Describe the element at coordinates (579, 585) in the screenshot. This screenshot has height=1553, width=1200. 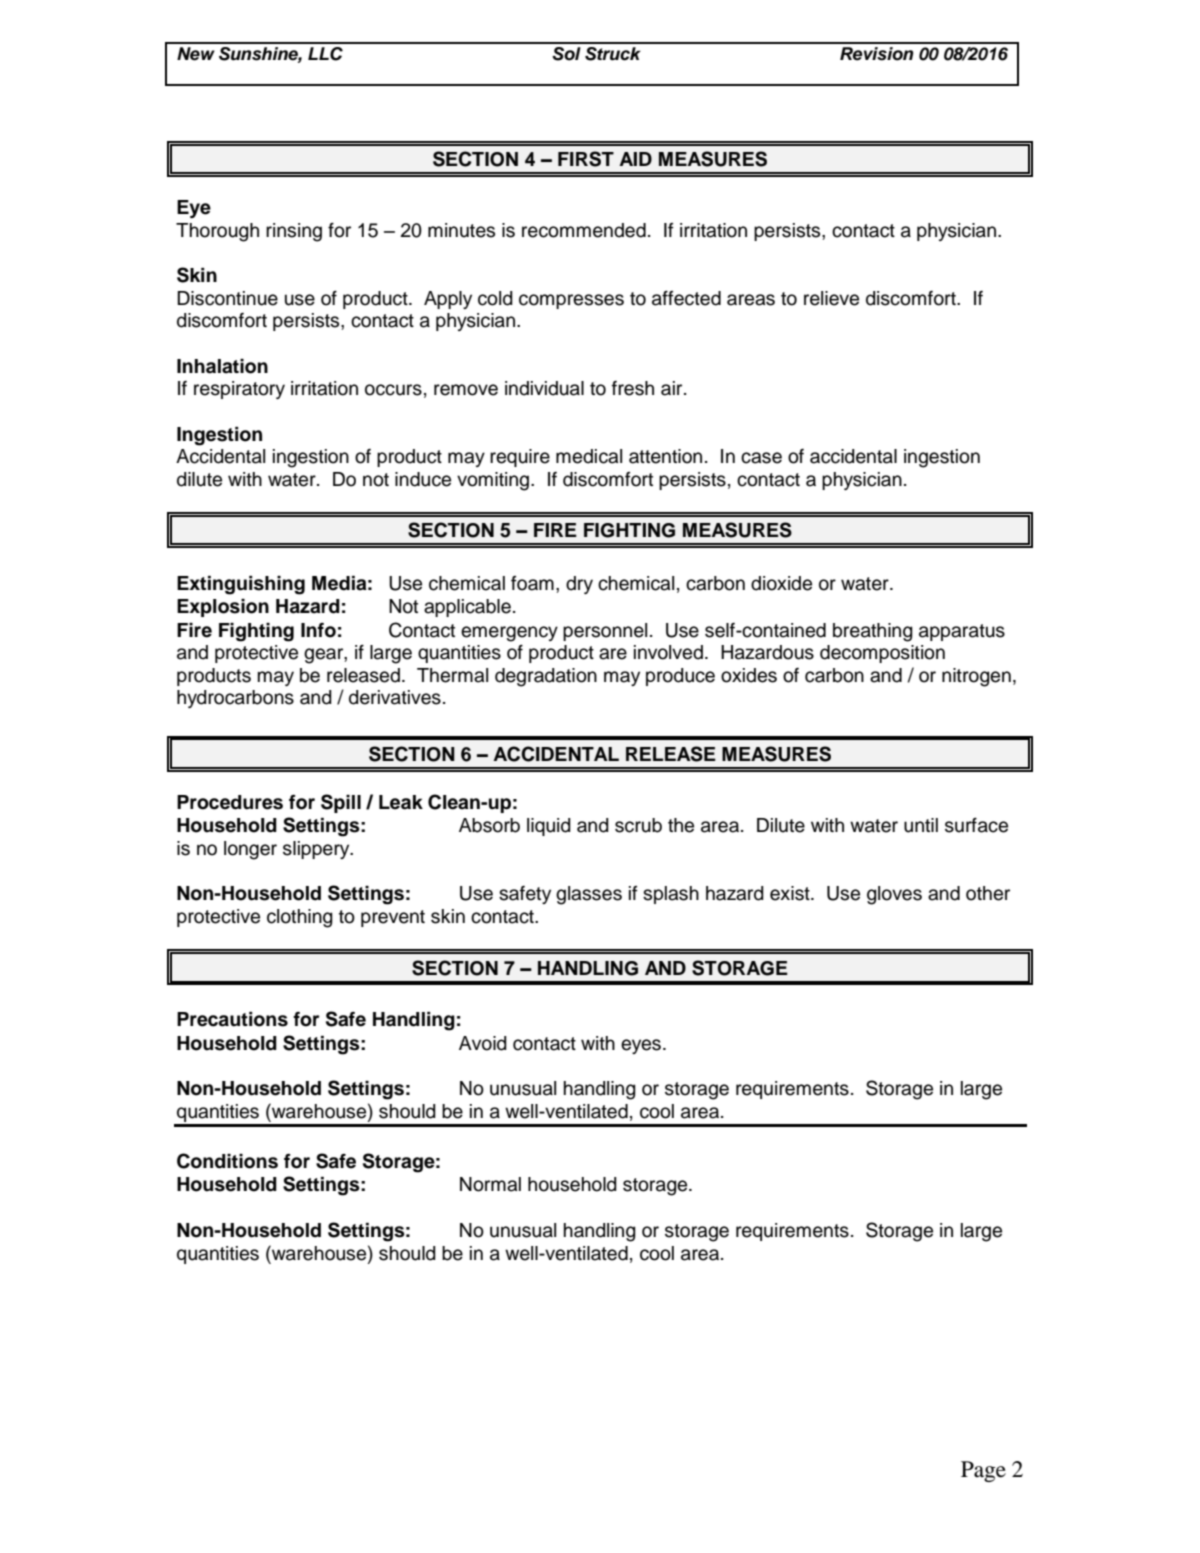
I see `dry` at that location.
